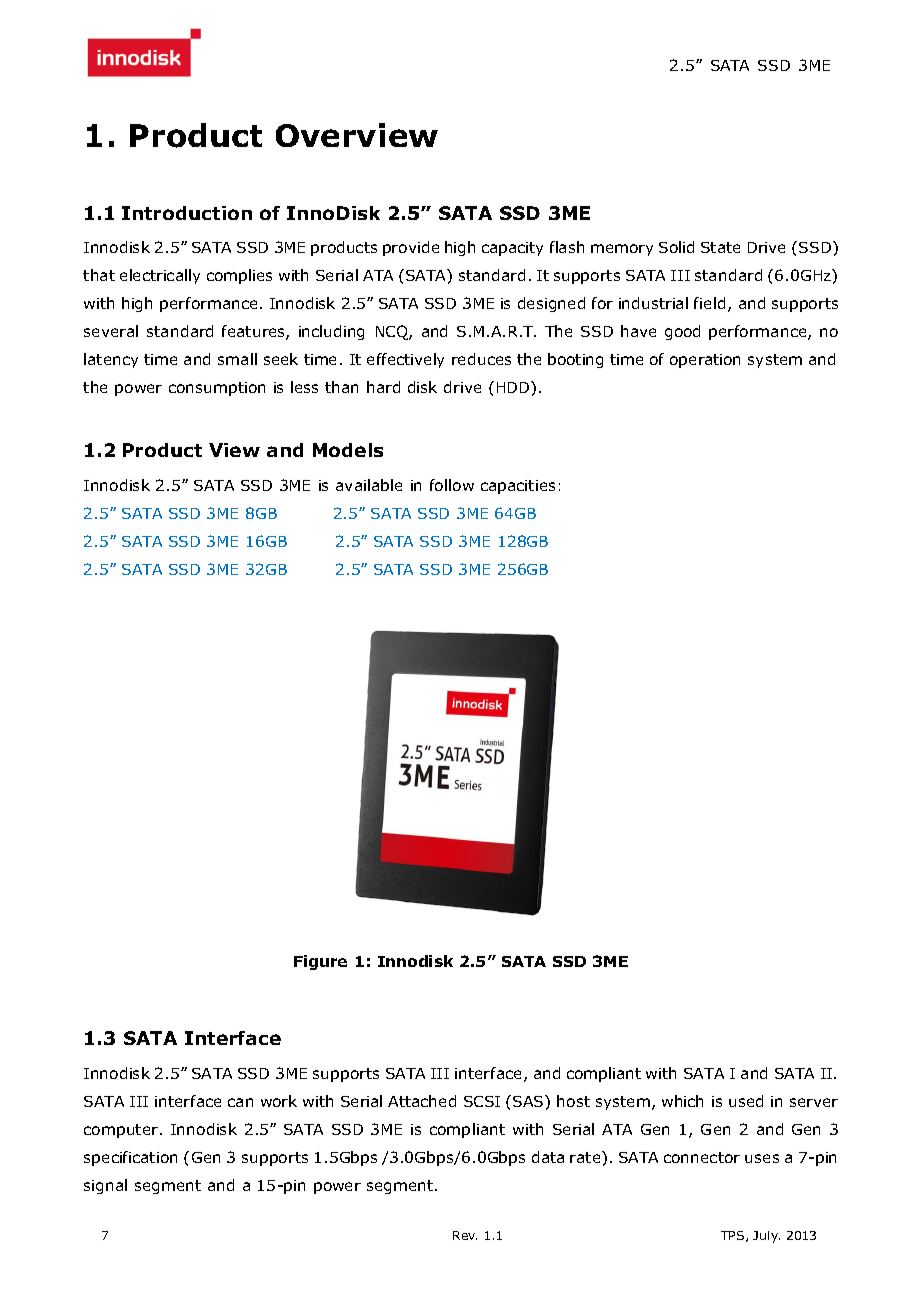  Describe the element at coordinates (105, 1186) in the screenshot. I see `signal` at that location.
